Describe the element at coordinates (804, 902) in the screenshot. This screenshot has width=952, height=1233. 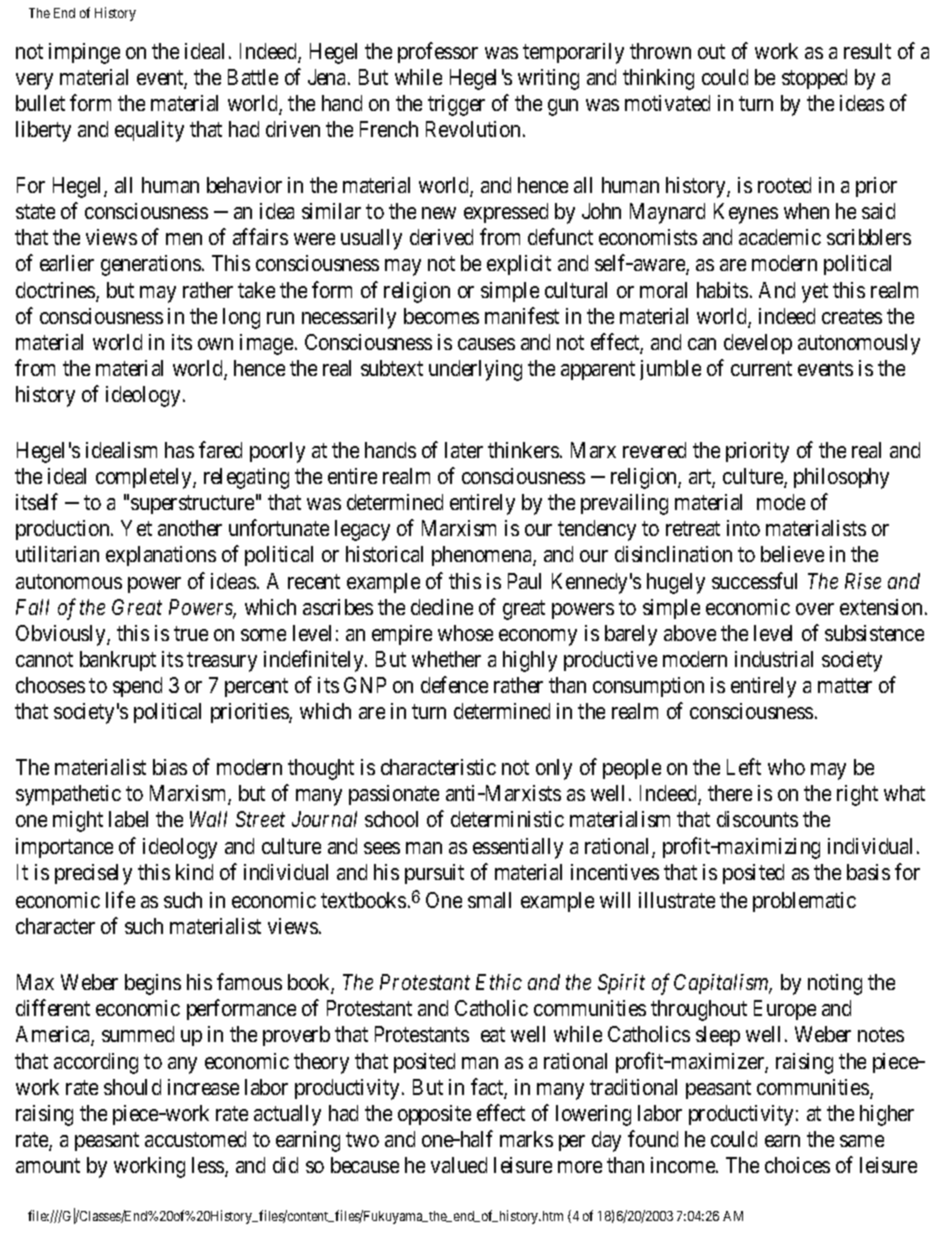
I see `problematic` at that location.
